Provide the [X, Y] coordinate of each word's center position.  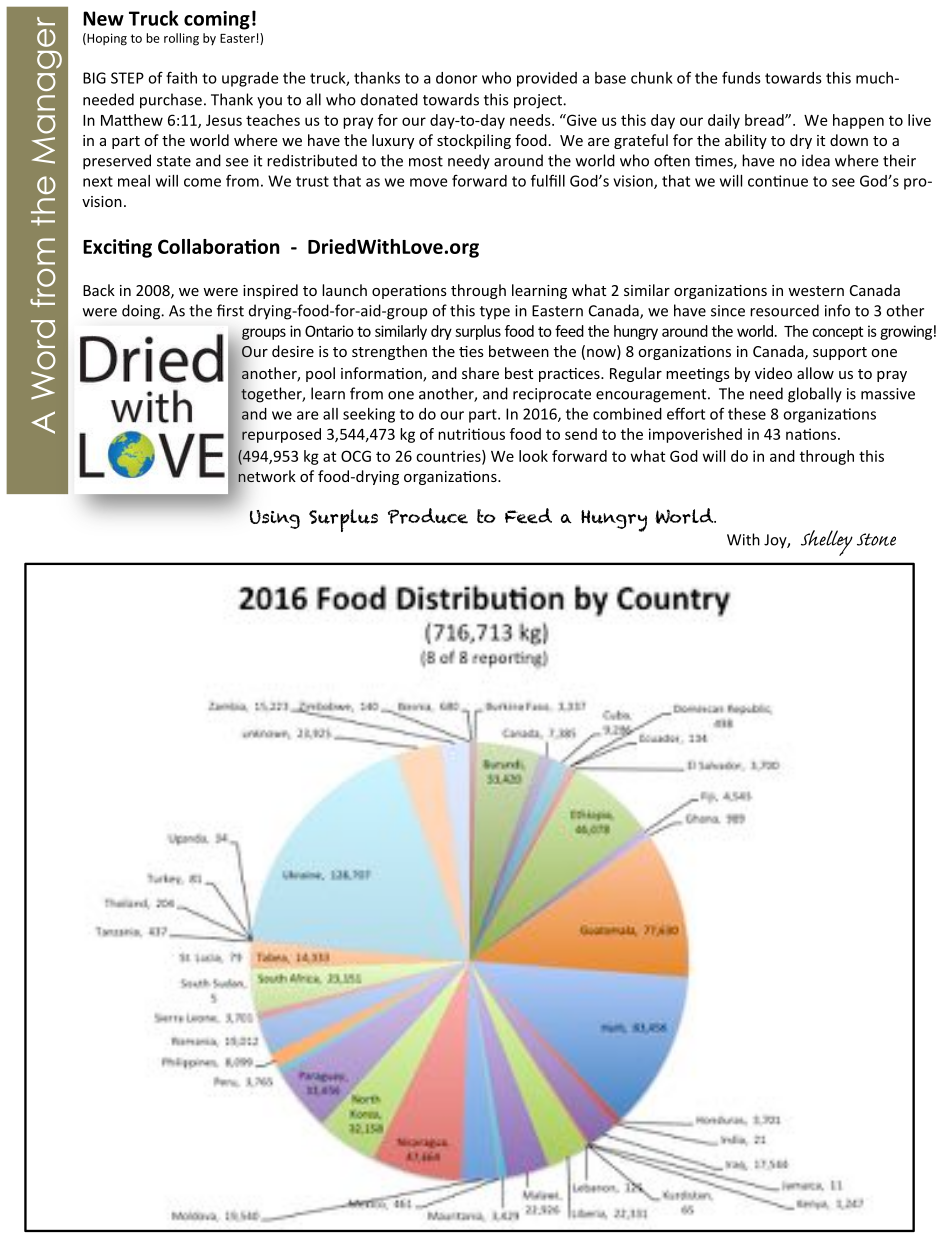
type [495, 313]
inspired [270, 291]
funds [741, 77]
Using [275, 519]
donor [456, 78]
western [816, 291]
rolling [181, 39]
